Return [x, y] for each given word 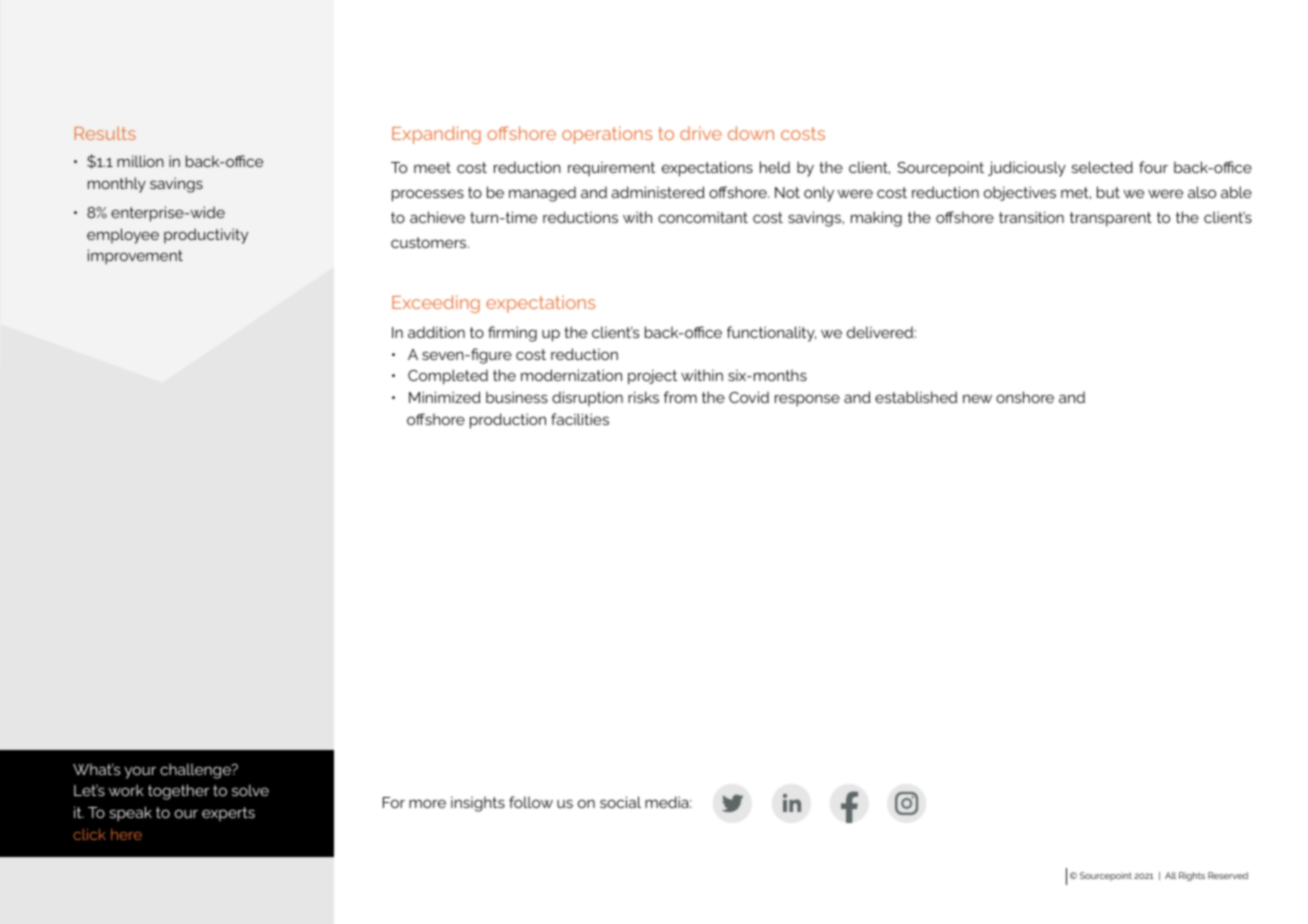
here [126, 834]
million [140, 161]
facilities [580, 419]
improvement [135, 257]
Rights [1192, 876]
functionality [771, 334]
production [508, 421]
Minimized [445, 397]
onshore [1025, 397]
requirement [611, 169]
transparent [1111, 219]
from [680, 397]
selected [1102, 167]
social [620, 802]
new [977, 398]
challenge [196, 771]
